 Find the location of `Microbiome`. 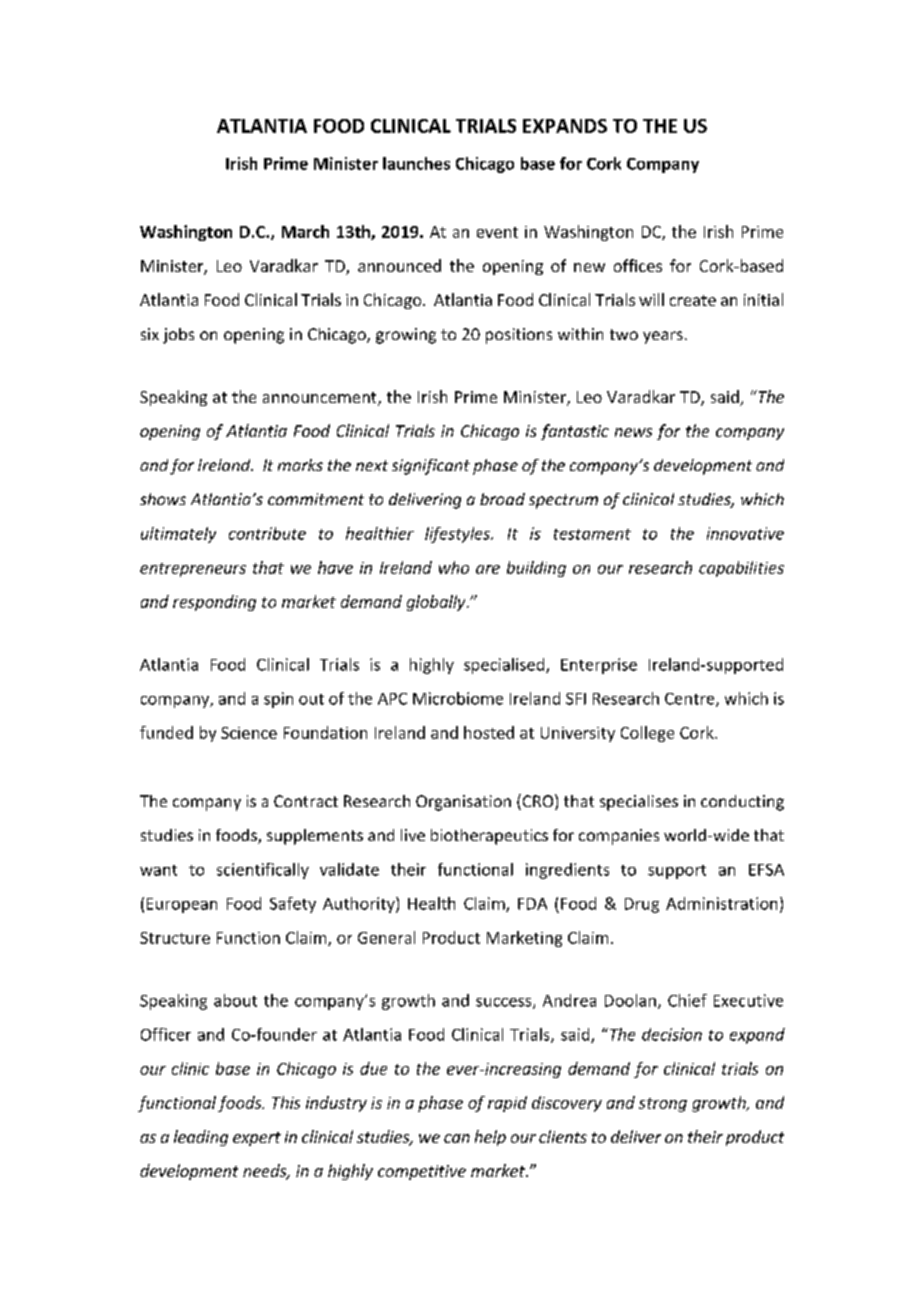

Microbiome is located at coordinates (458, 698).
